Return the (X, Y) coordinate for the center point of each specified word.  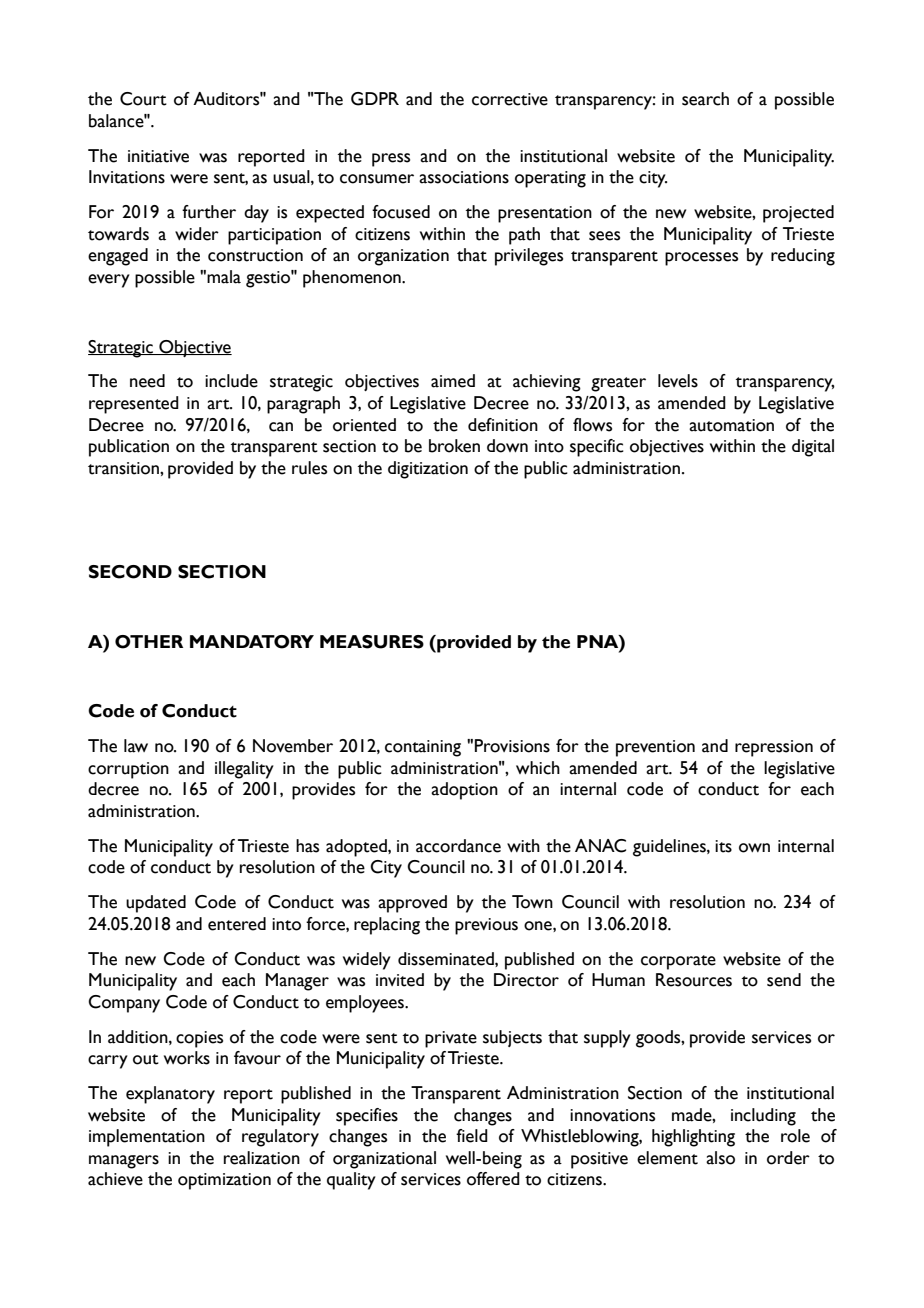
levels (678, 381)
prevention (655, 748)
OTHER (149, 642)
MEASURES (372, 642)
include (231, 381)
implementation (147, 1138)
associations (464, 177)
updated (156, 904)
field (472, 1136)
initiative (158, 156)
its (723, 846)
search (705, 99)
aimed (453, 381)
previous (486, 926)
